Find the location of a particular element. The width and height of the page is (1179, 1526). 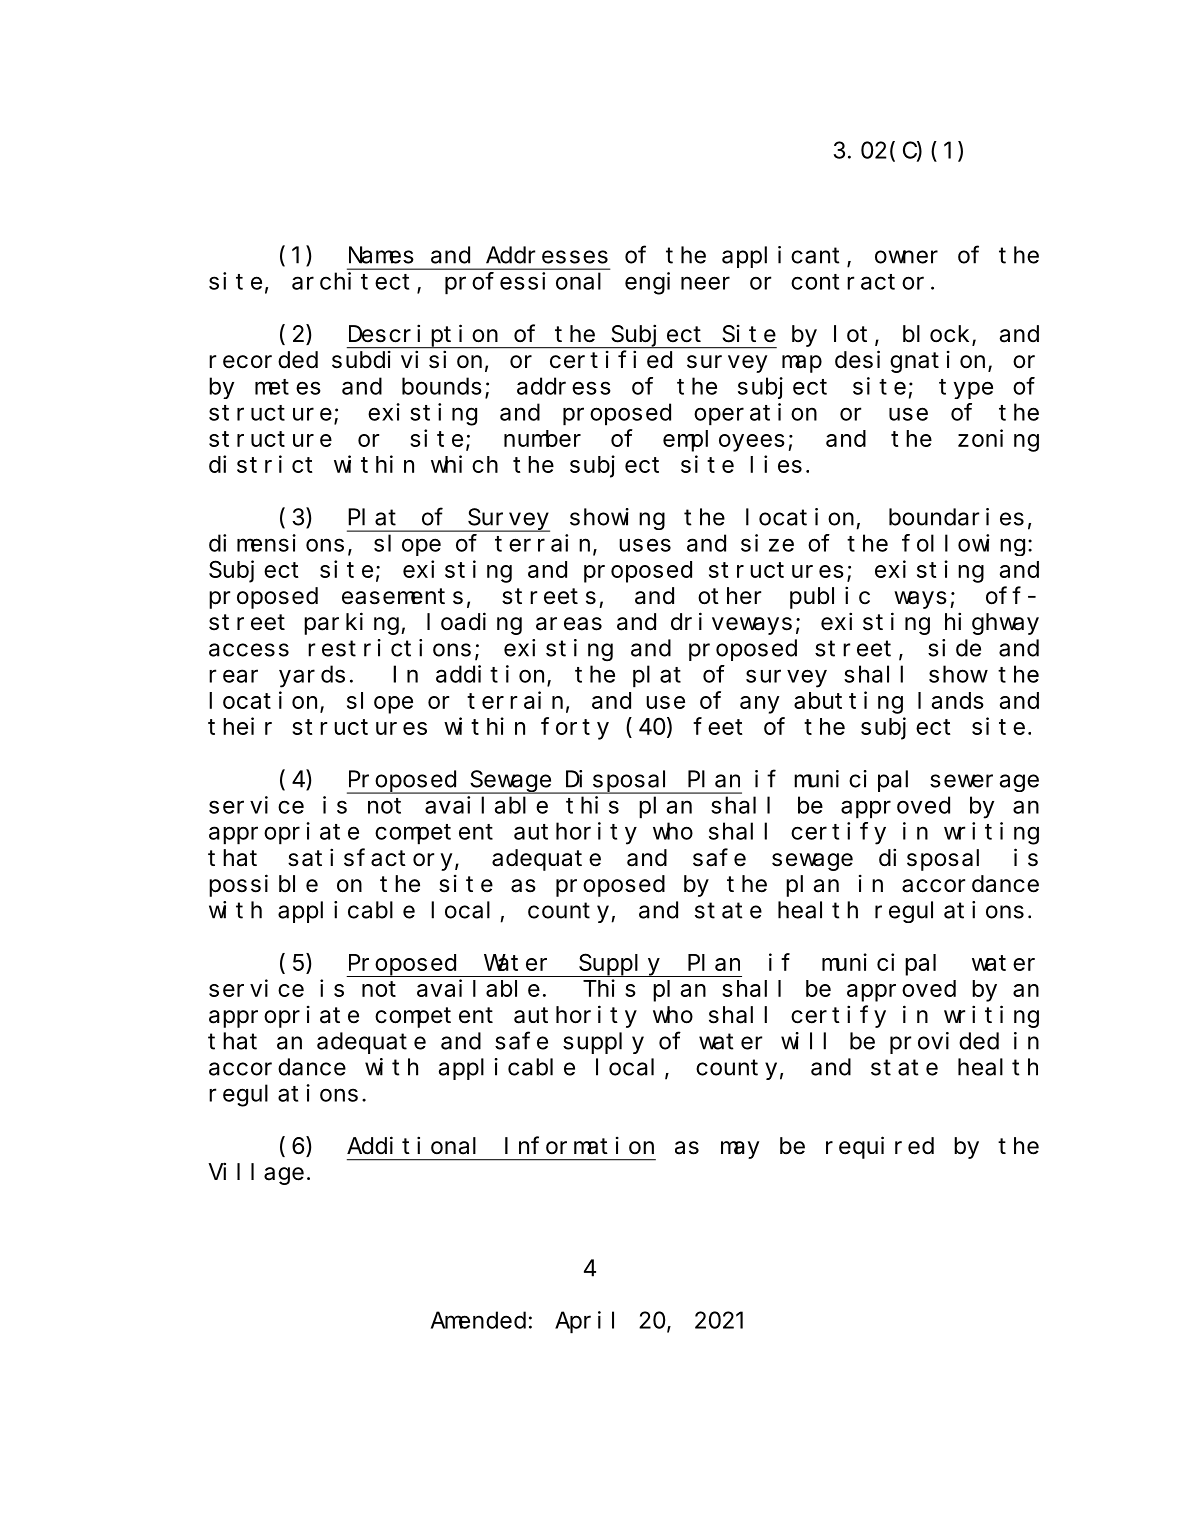

metes is located at coordinates (288, 387).
